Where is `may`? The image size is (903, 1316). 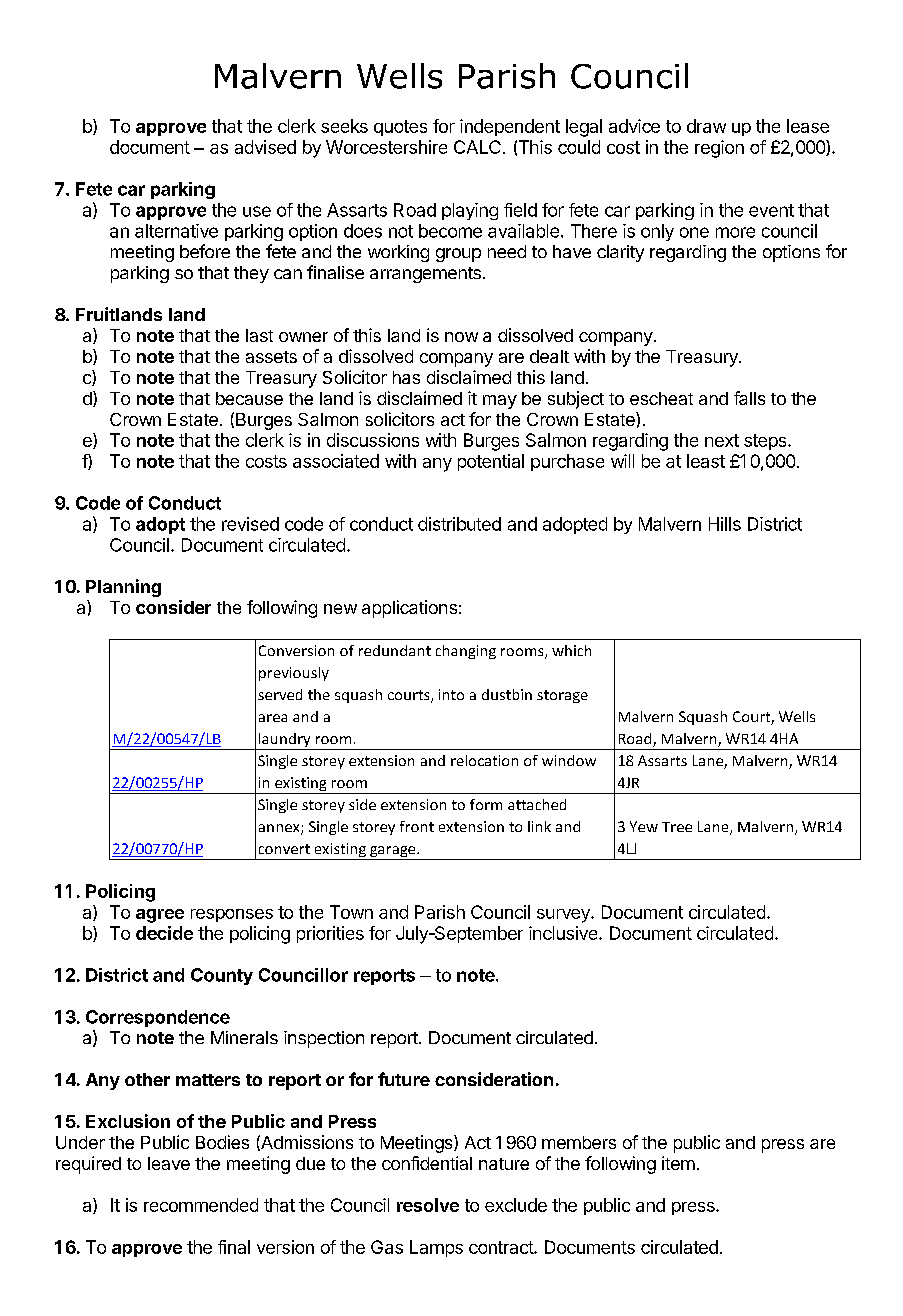 may is located at coordinates (500, 402).
